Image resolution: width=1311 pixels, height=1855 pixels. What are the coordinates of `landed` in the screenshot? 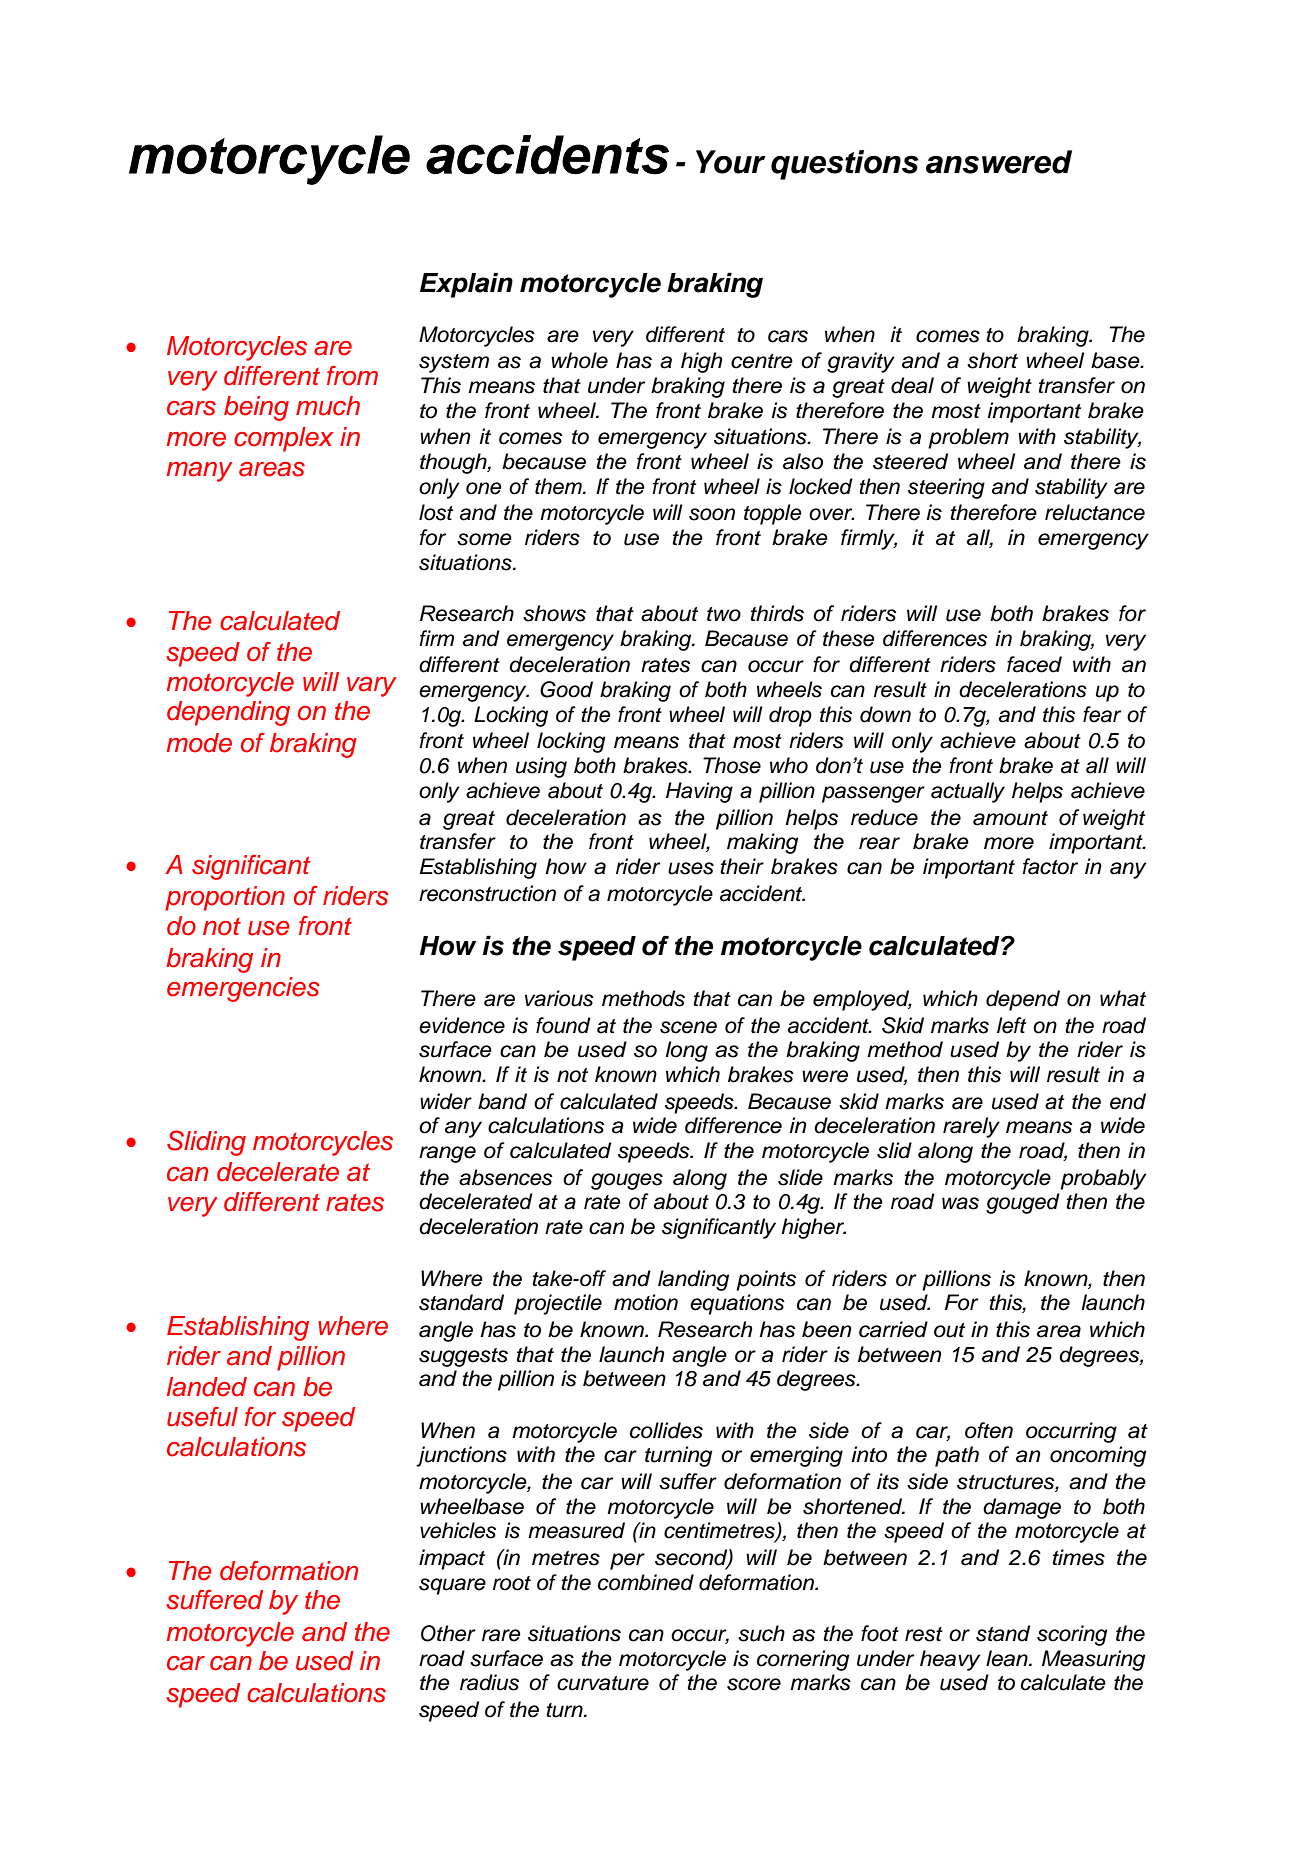 It's located at (207, 1387).
